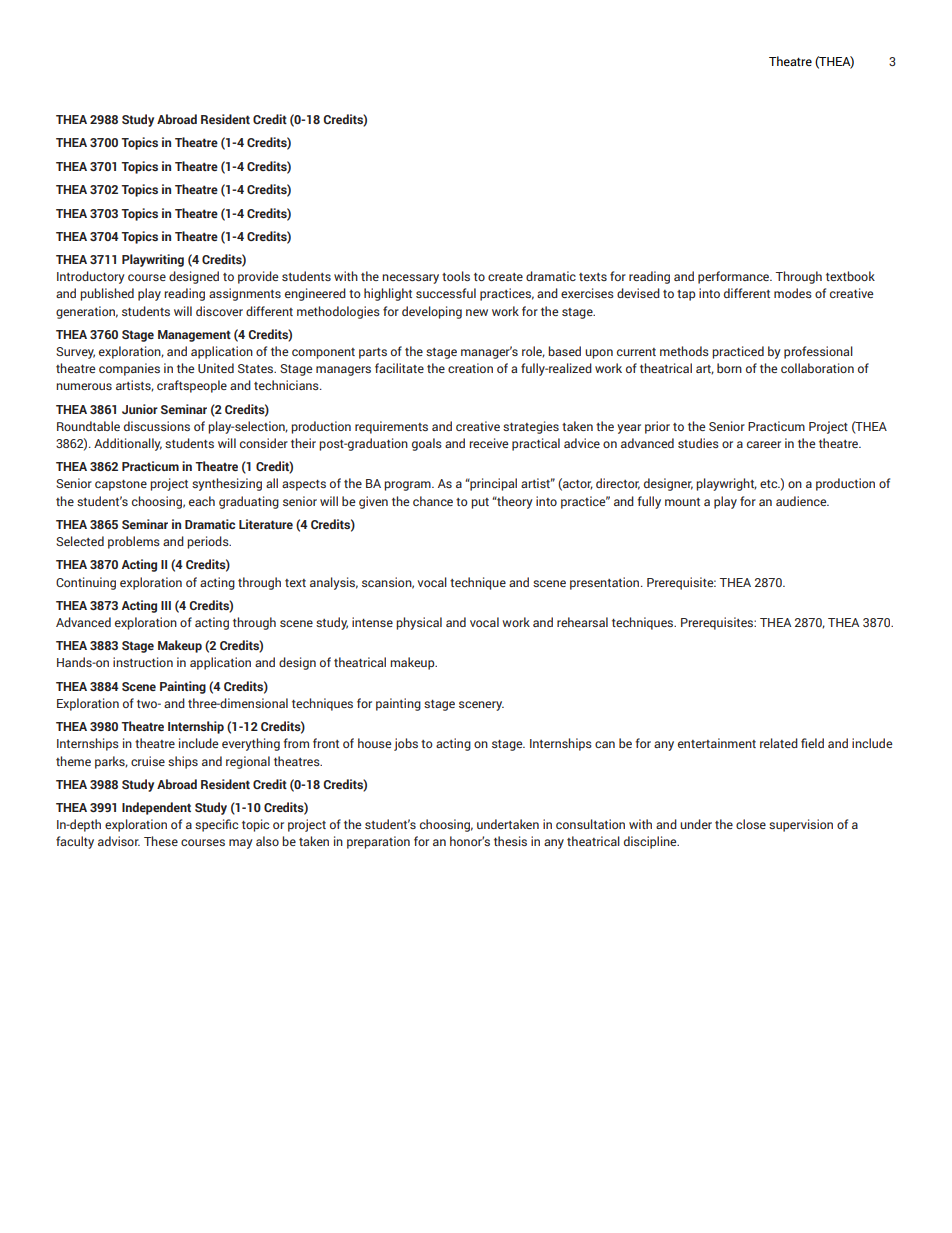 The height and width of the page is (1233, 952). What do you see at coordinates (480, 503) in the page?
I see `put` at bounding box center [480, 503].
